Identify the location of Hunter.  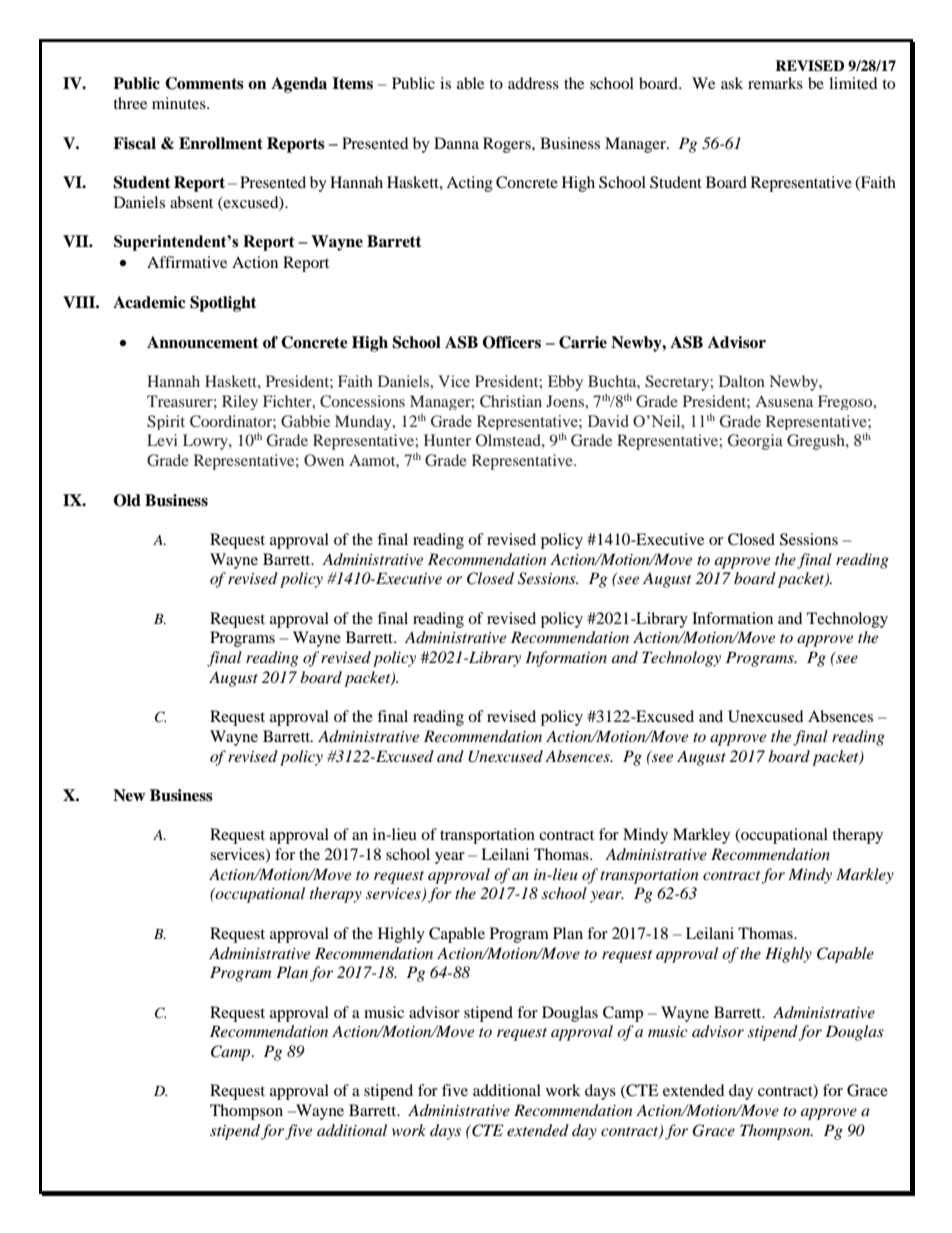
(447, 440).
